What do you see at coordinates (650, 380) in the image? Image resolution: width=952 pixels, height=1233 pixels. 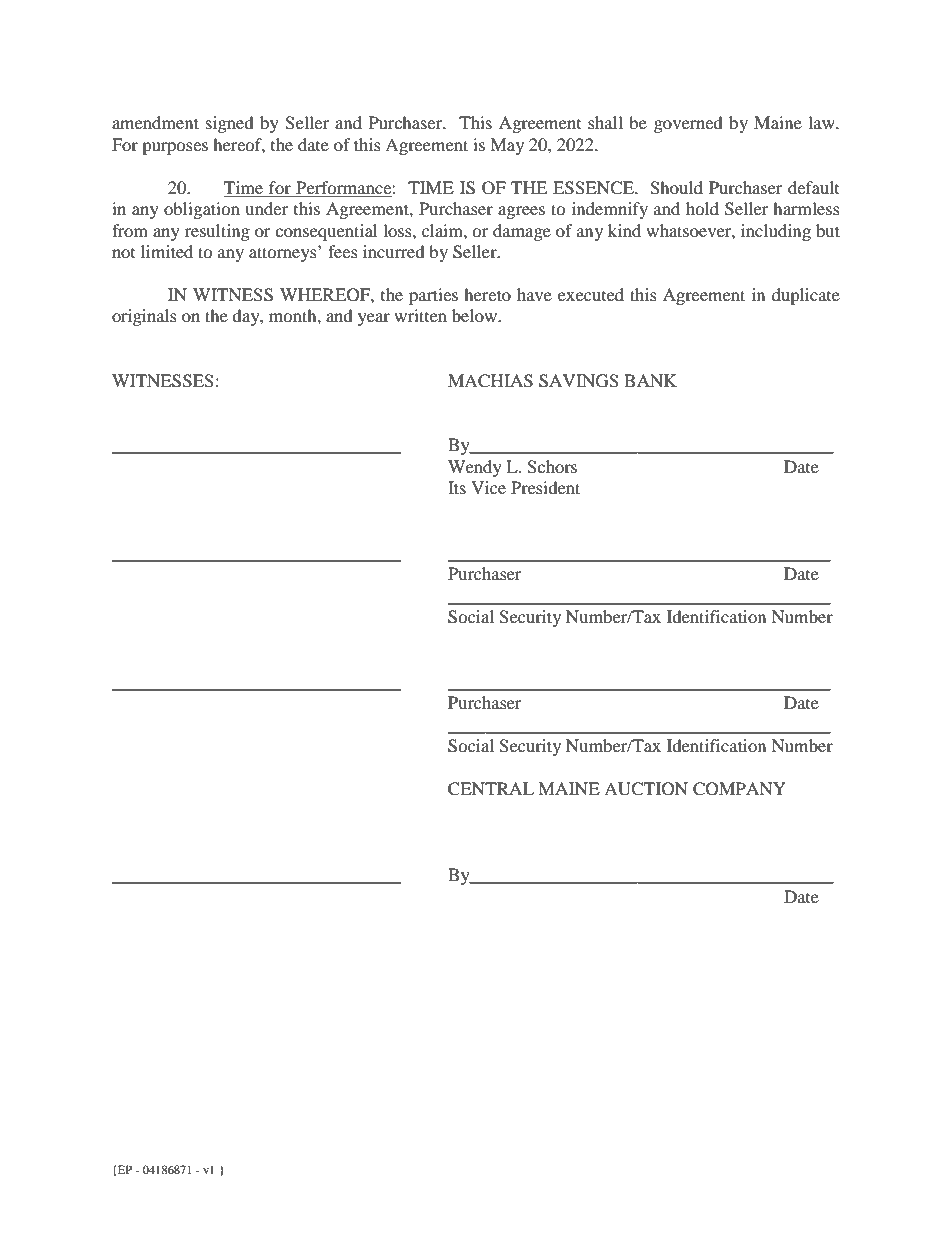 I see `BANK` at bounding box center [650, 380].
